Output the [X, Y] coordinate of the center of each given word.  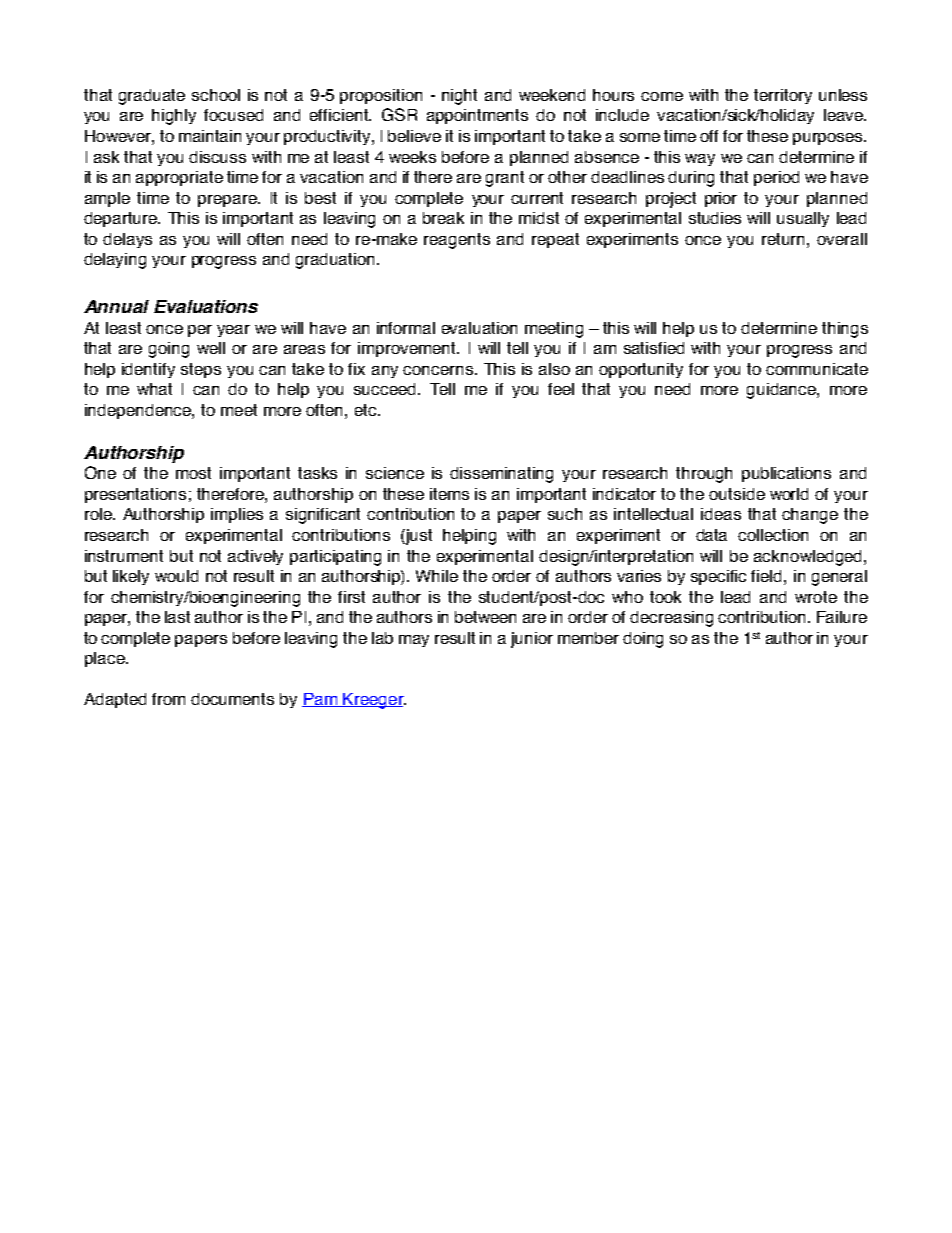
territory [783, 96]
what [154, 389]
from [168, 699]
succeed [384, 389]
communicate [817, 369]
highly [174, 117]
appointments [477, 116]
